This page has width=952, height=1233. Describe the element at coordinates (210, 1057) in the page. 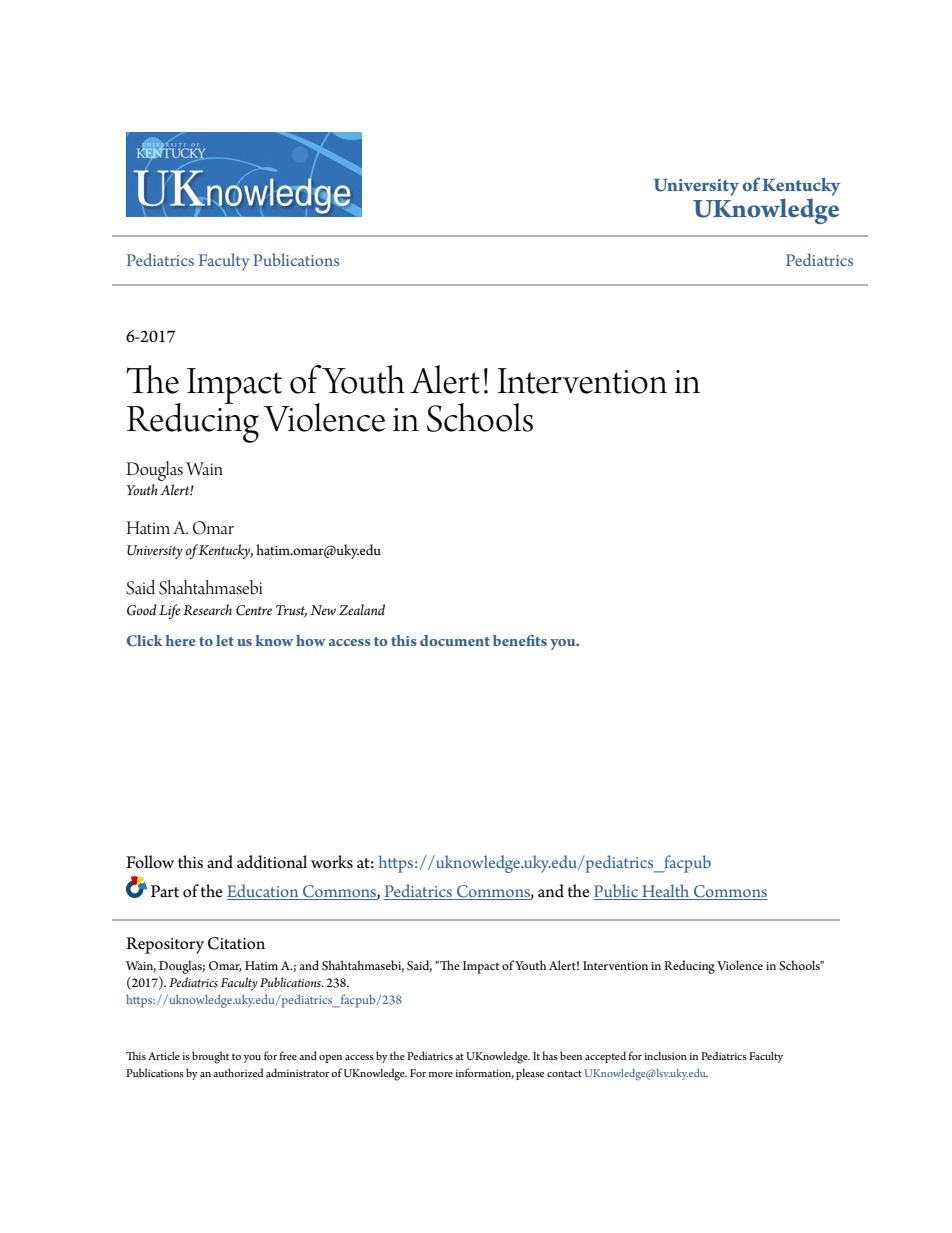

I see `brought` at that location.
